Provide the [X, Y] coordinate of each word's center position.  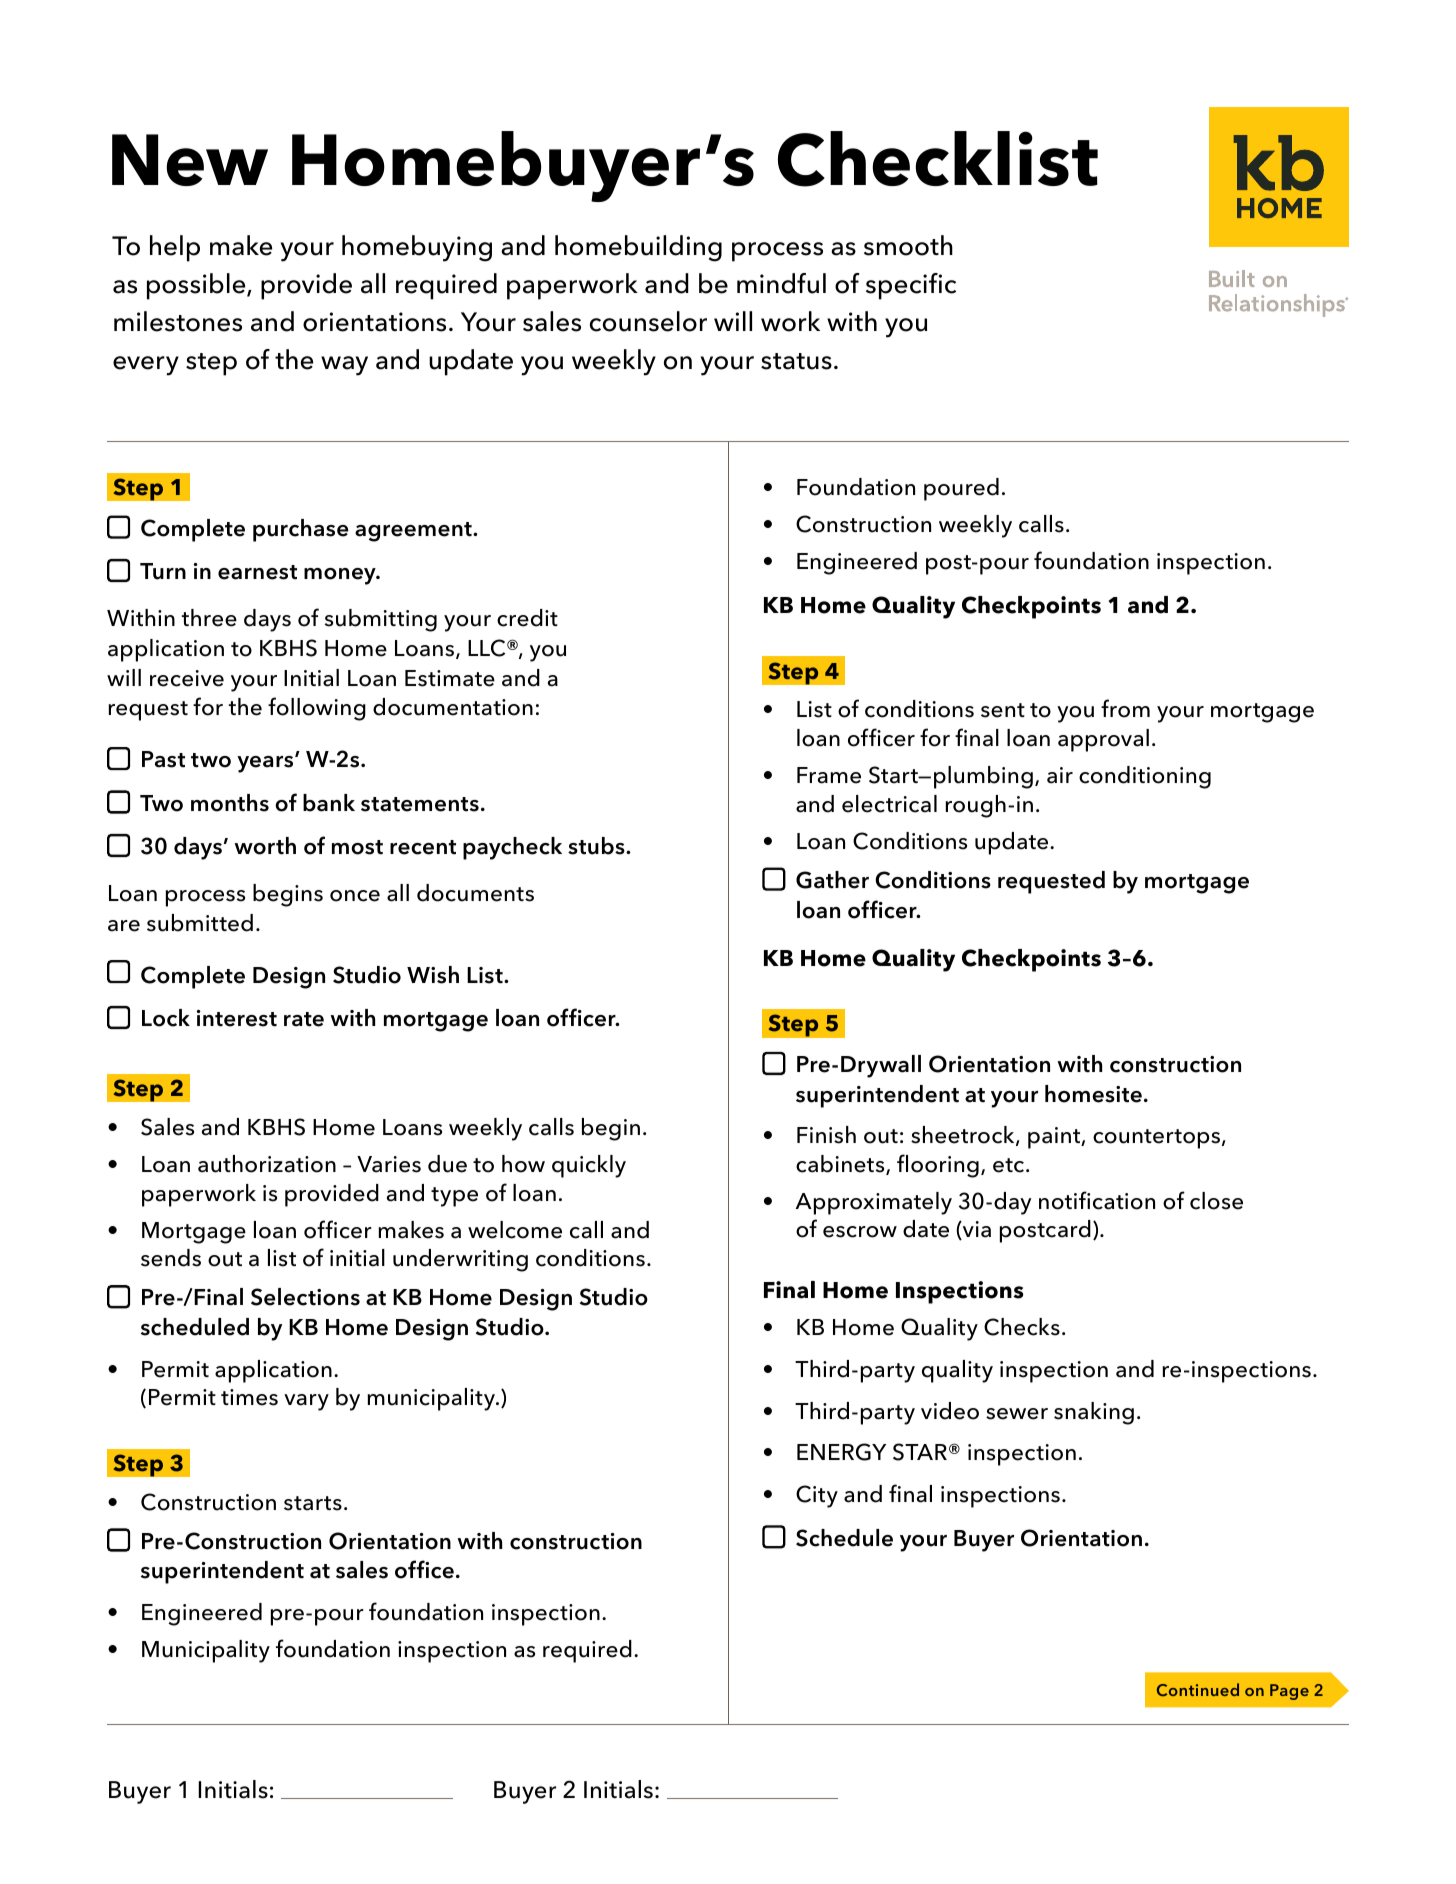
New [190, 160]
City [817, 1496]
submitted [200, 923]
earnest [257, 572]
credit [527, 618]
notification [1097, 1200]
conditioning [1145, 777]
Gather [832, 880]
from [1125, 708]
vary [306, 1402]
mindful [781, 283]
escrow [860, 1232]
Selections [305, 1297]
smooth [908, 245]
